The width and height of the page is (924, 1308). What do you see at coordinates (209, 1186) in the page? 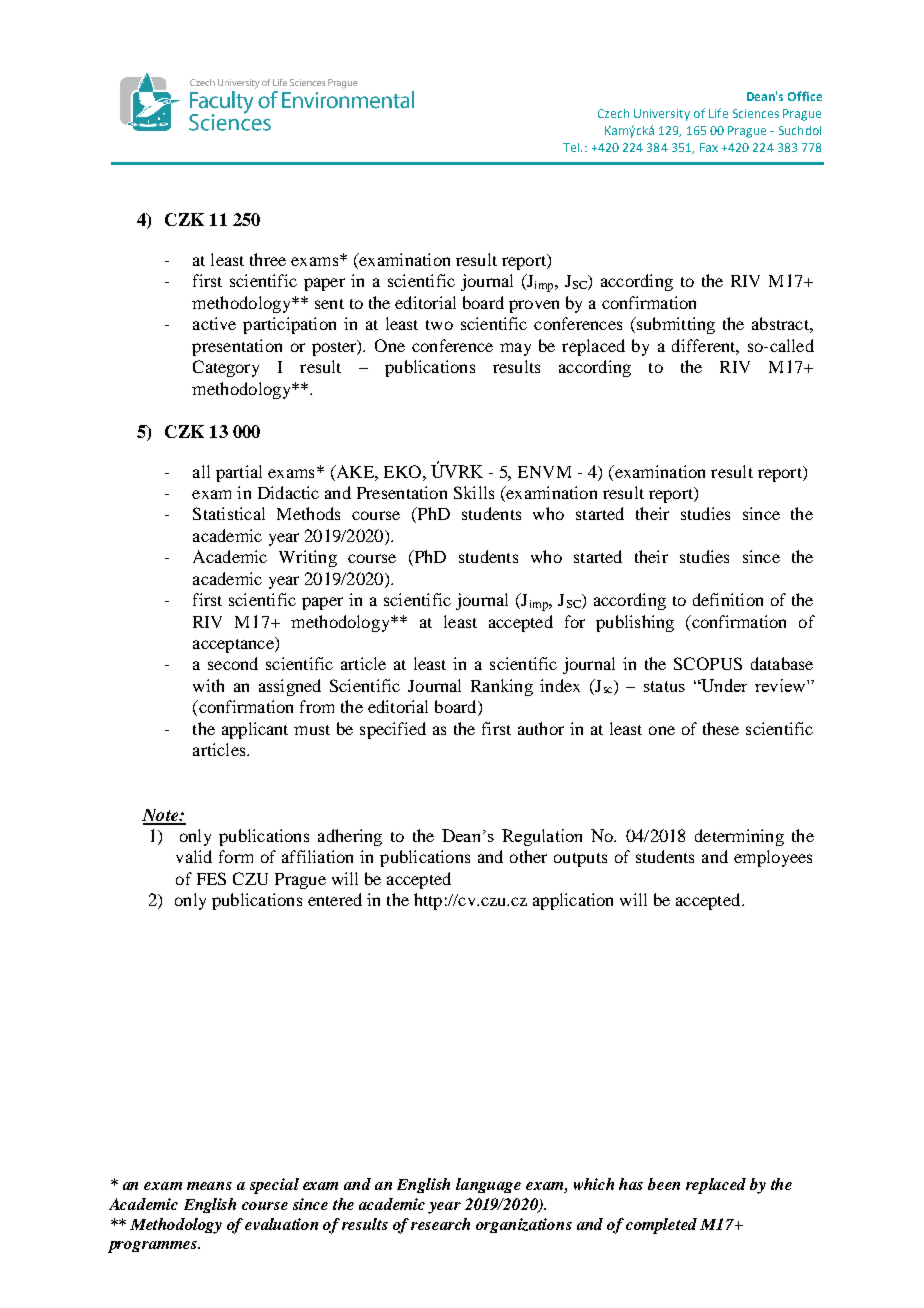
I see `means` at bounding box center [209, 1186].
